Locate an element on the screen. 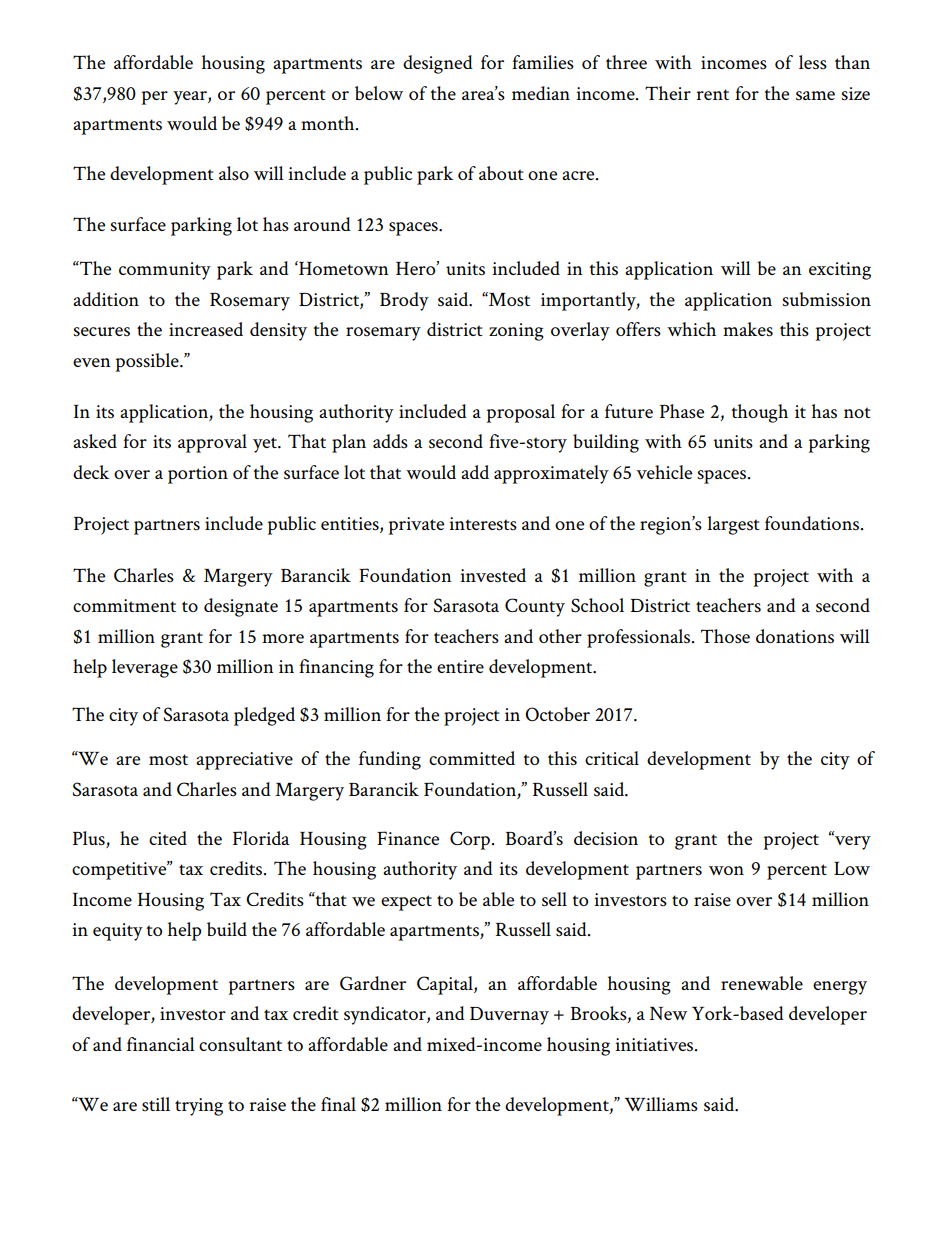 This screenshot has width=952, height=1233. cited is located at coordinates (168, 838).
